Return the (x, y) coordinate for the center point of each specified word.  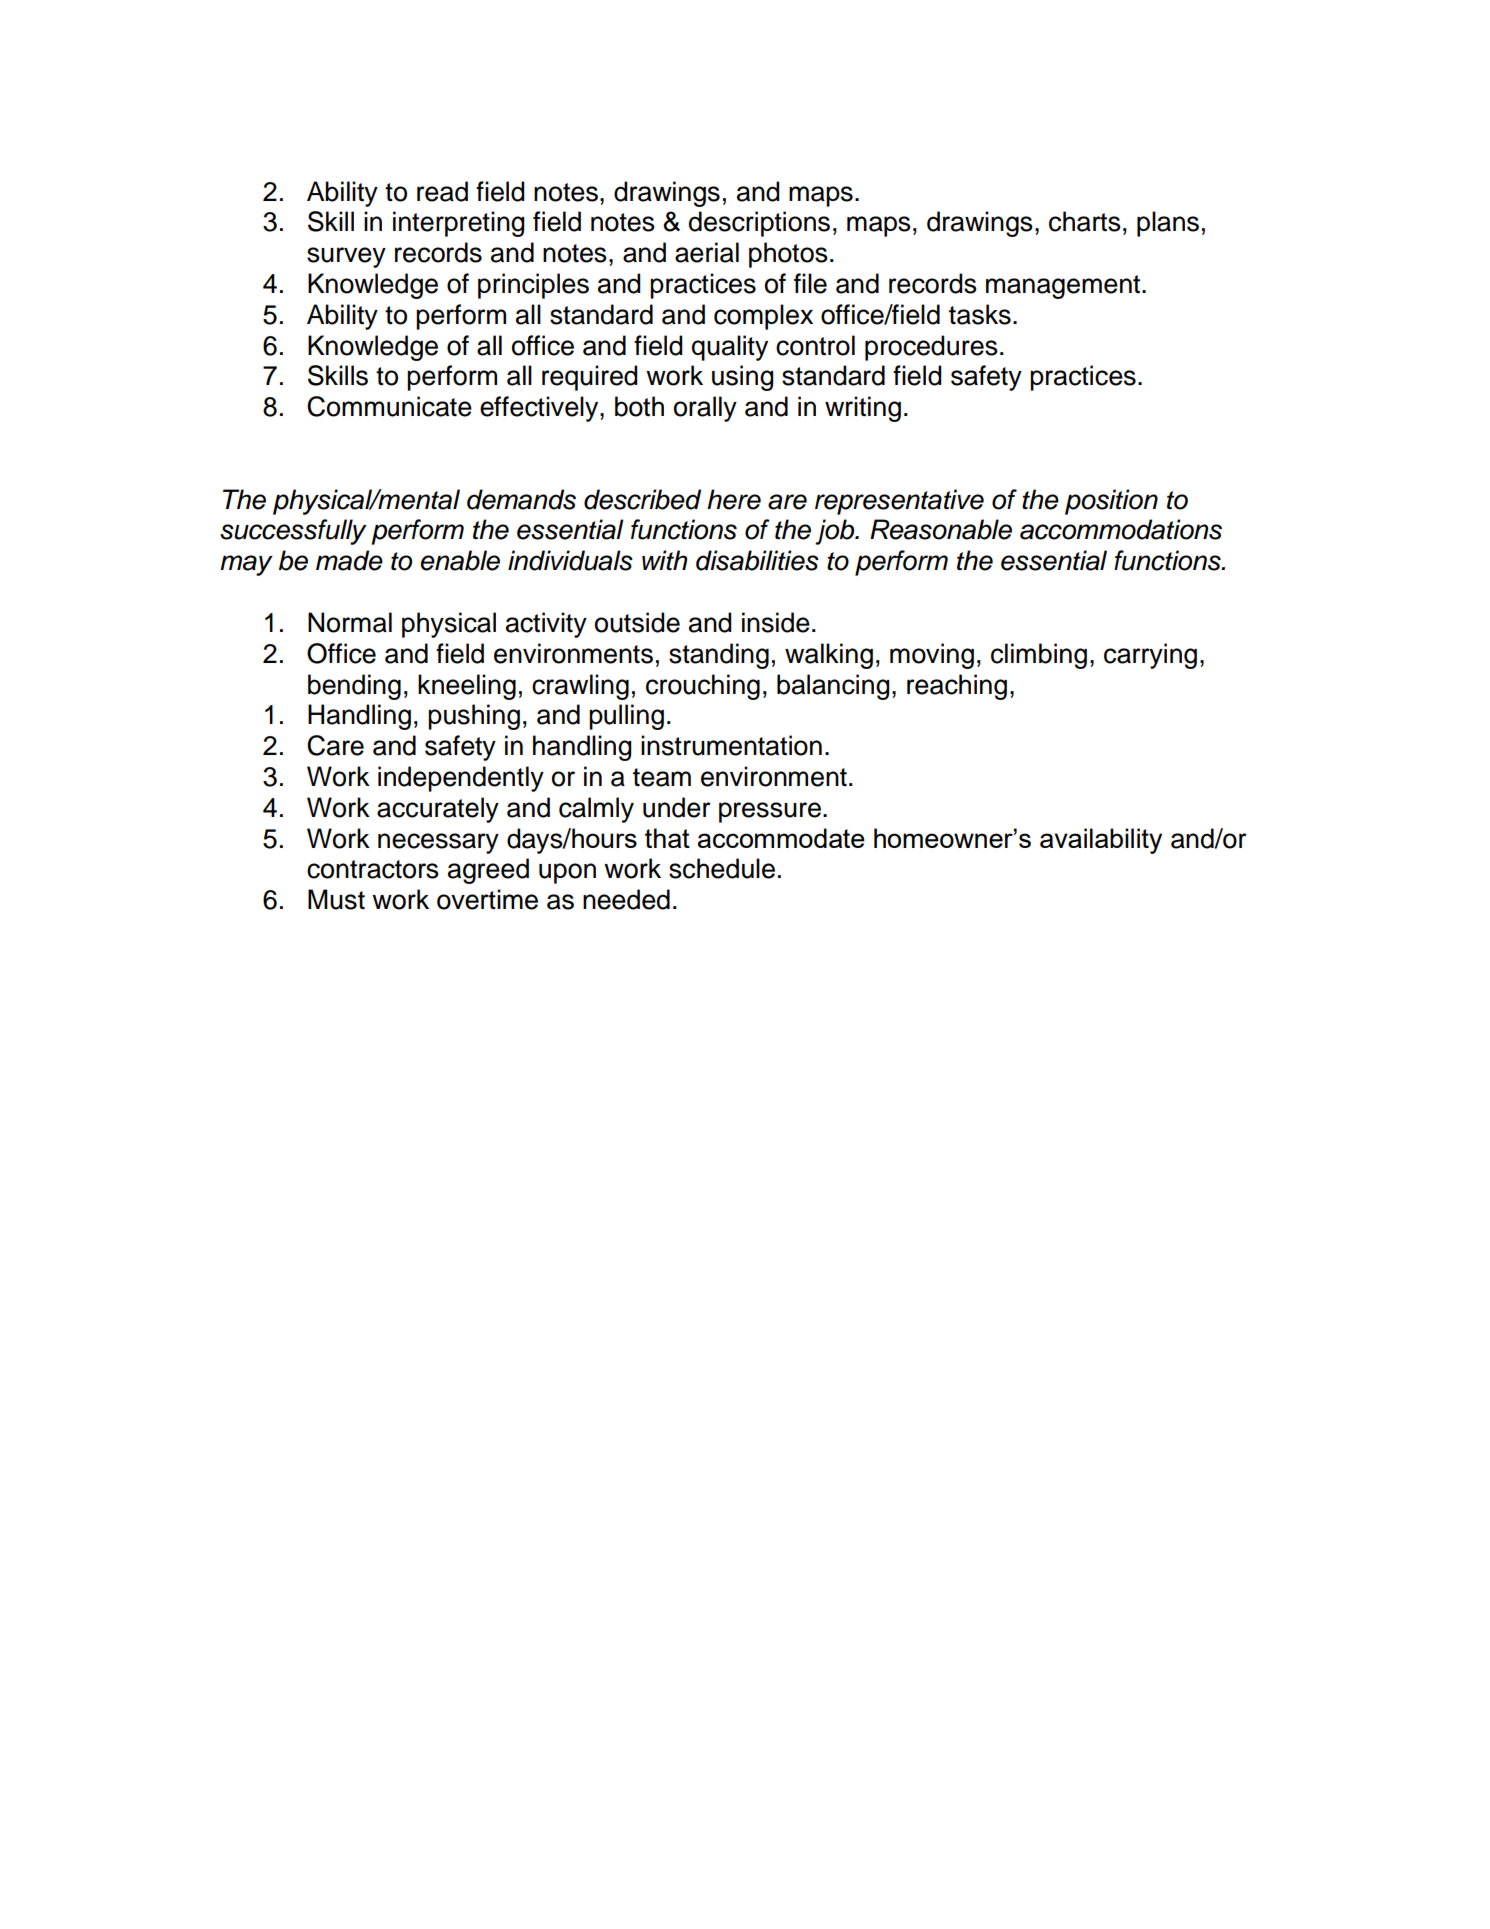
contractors (373, 869)
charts (1085, 221)
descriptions (759, 224)
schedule (722, 868)
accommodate (781, 838)
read (442, 191)
